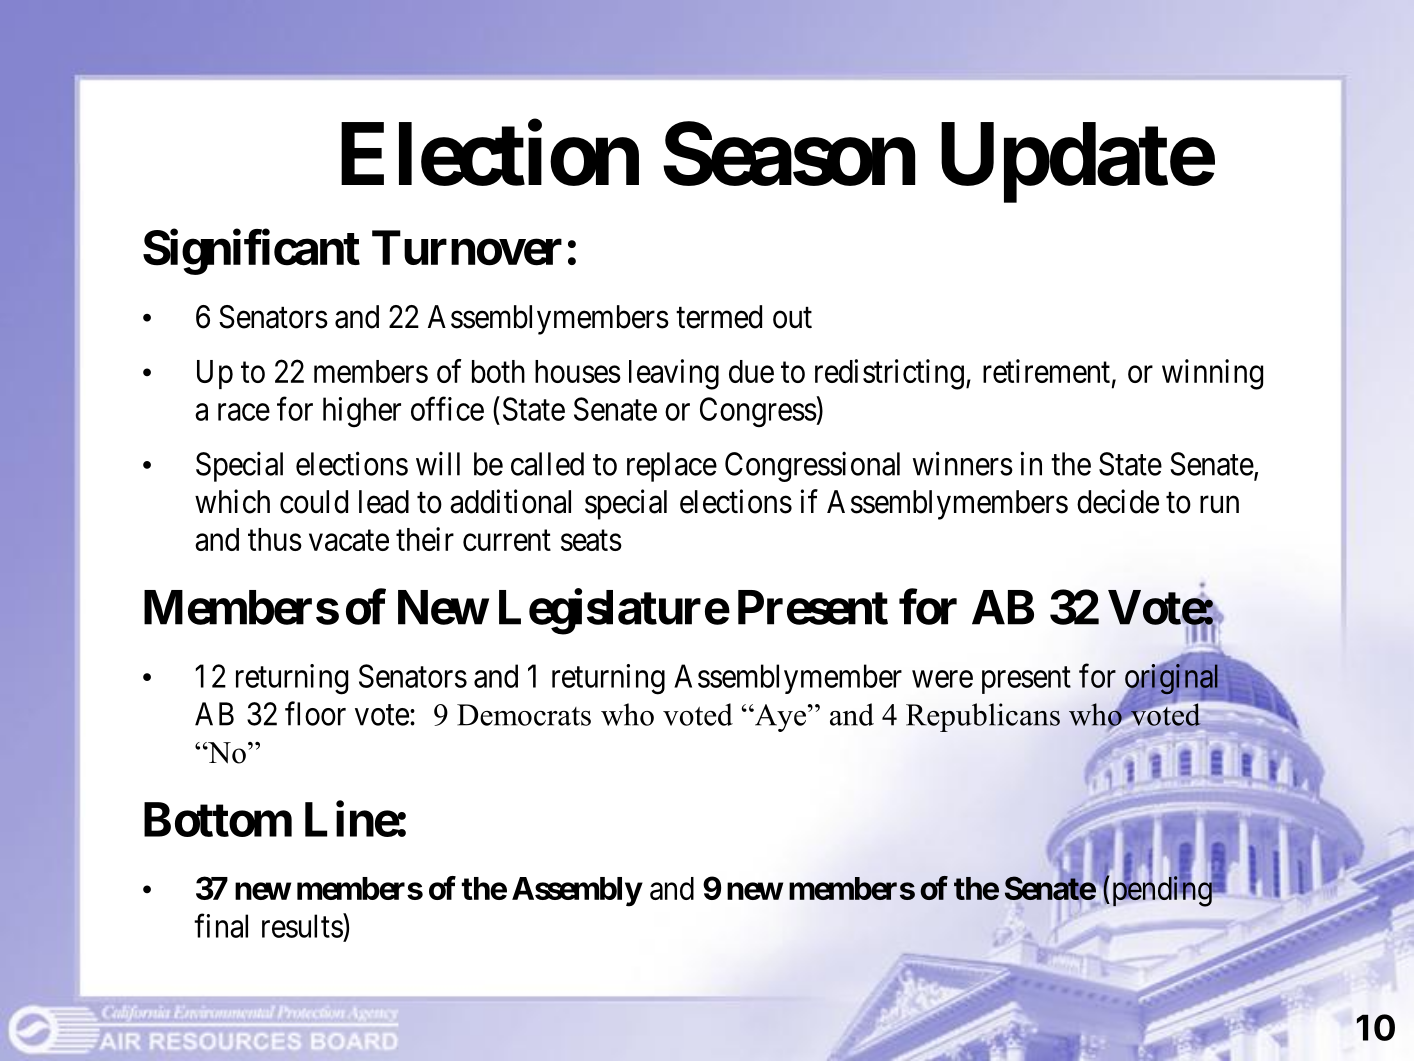  What do you see at coordinates (1212, 374) in the image?
I see `winning` at bounding box center [1212, 374].
